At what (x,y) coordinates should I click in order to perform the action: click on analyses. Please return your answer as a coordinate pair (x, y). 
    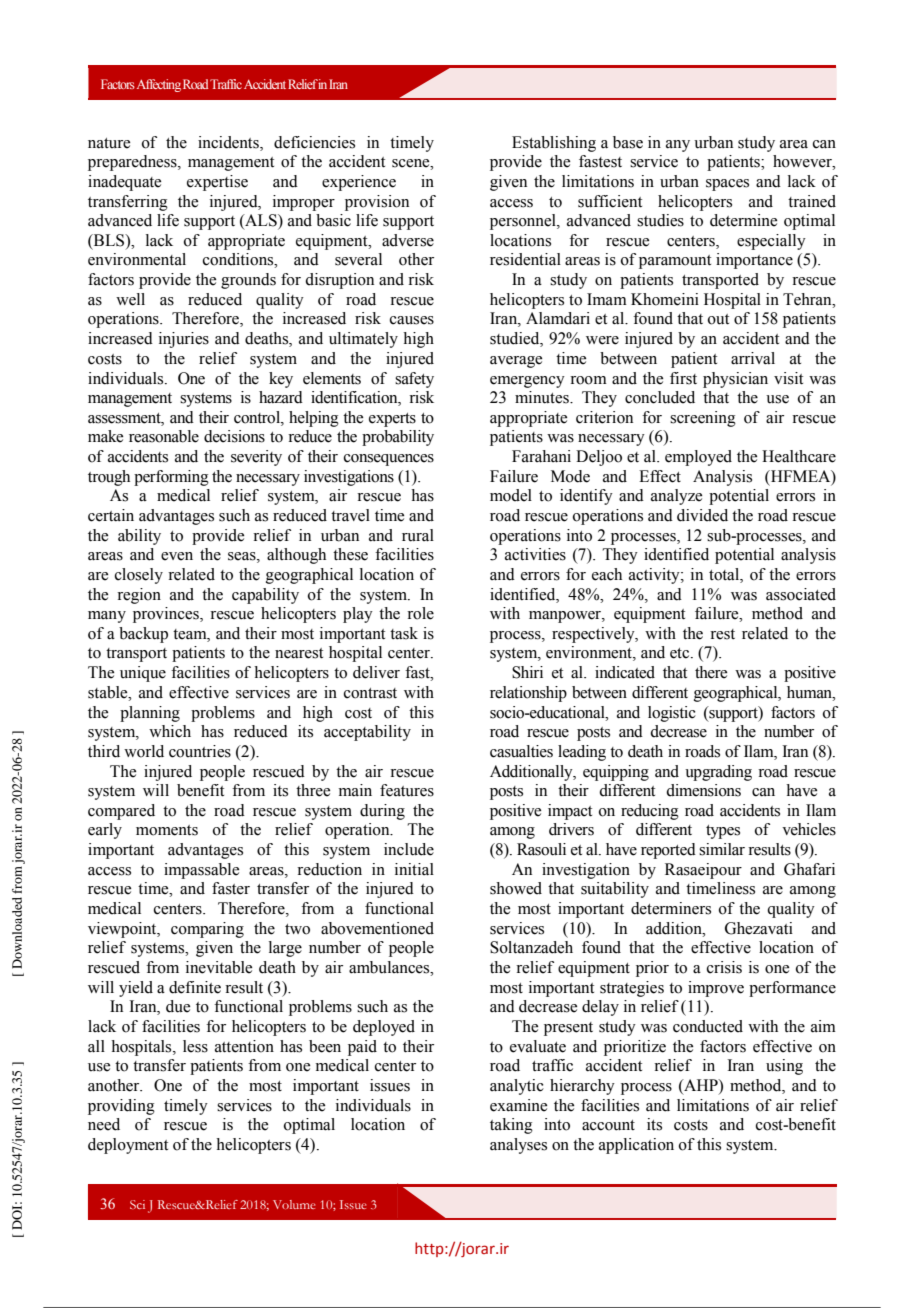
    Looking at the image, I should click on (518, 1146).
